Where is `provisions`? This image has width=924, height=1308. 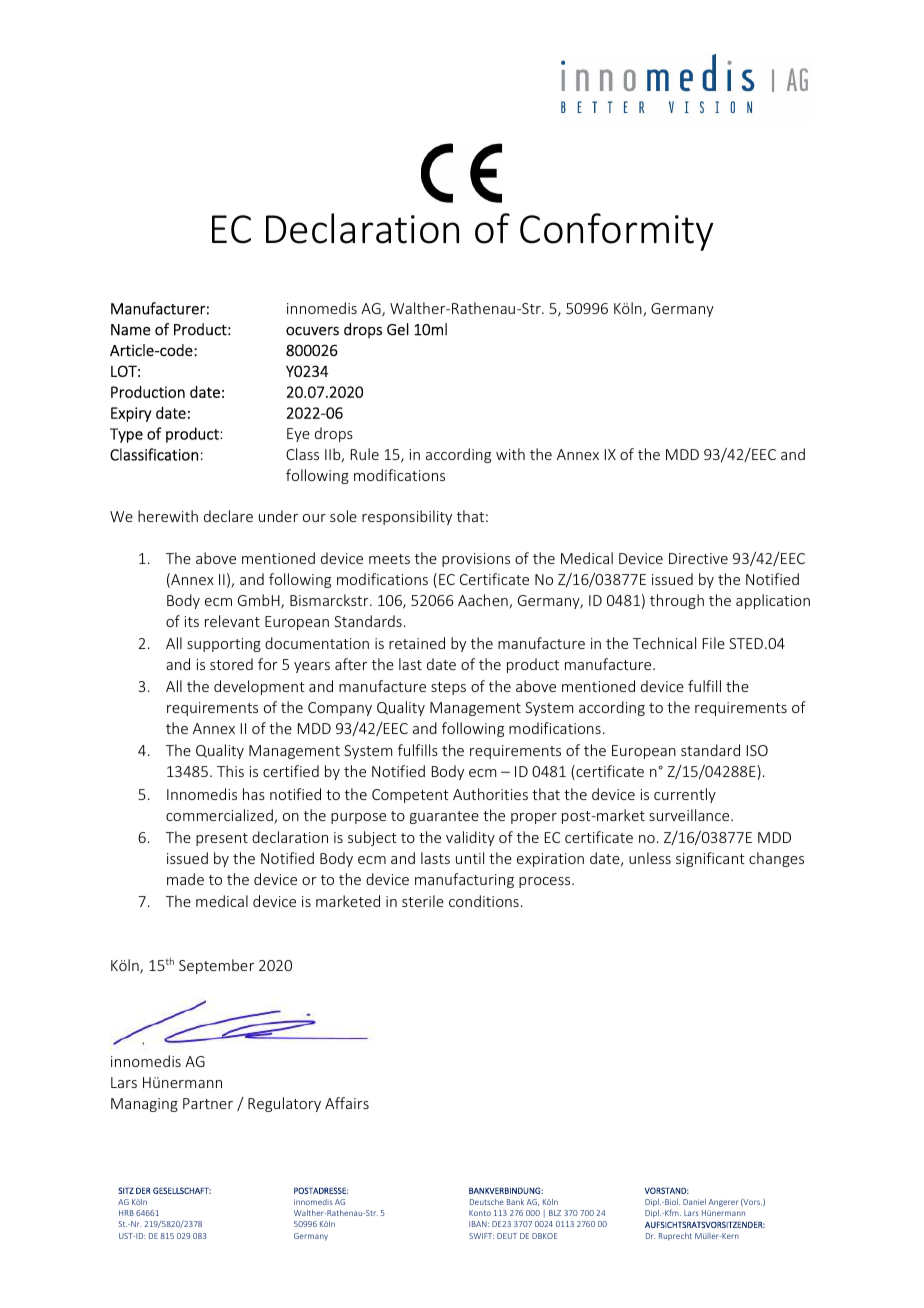 provisions is located at coordinates (476, 560).
